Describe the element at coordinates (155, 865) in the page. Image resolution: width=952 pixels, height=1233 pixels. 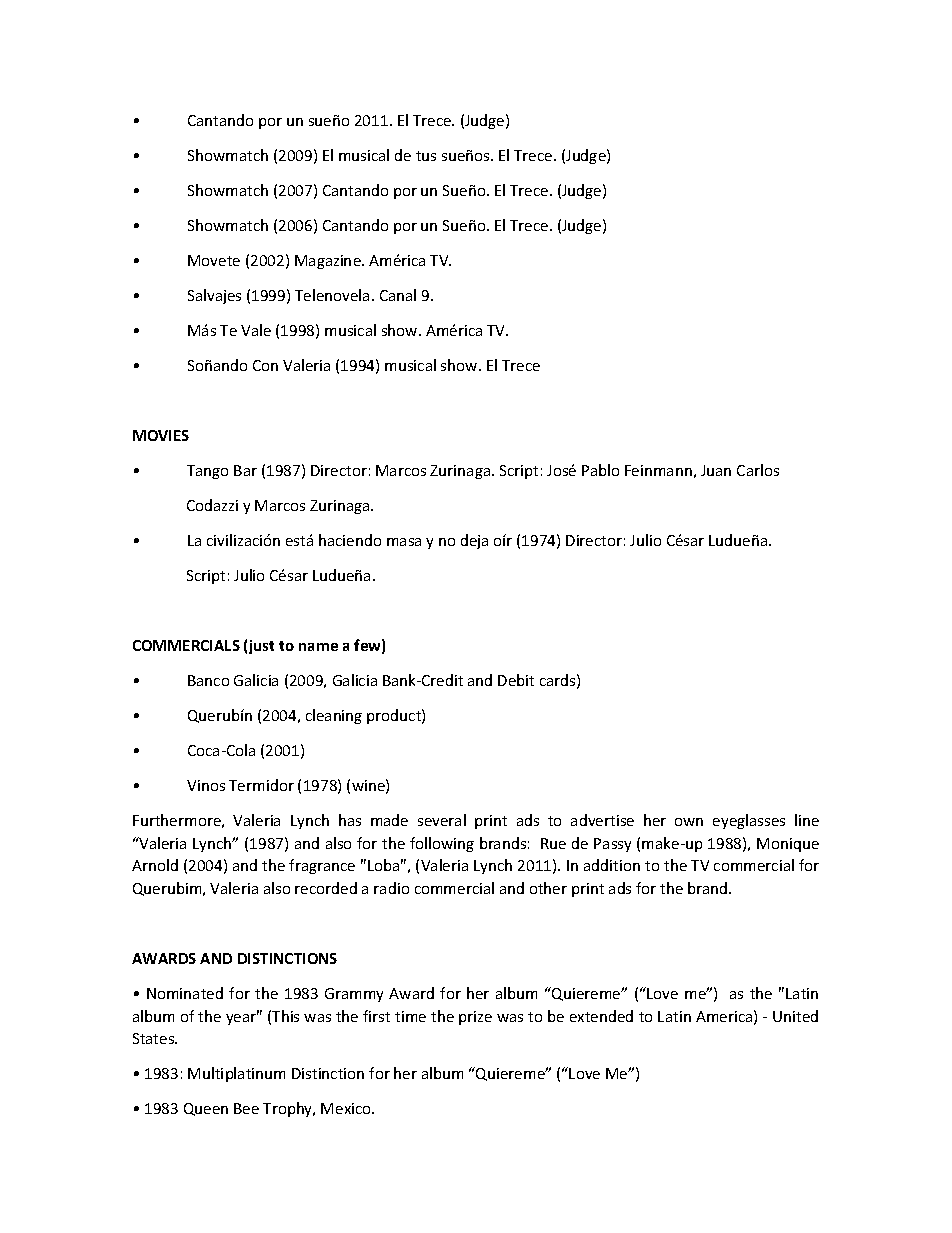
I see `Arnold` at that location.
